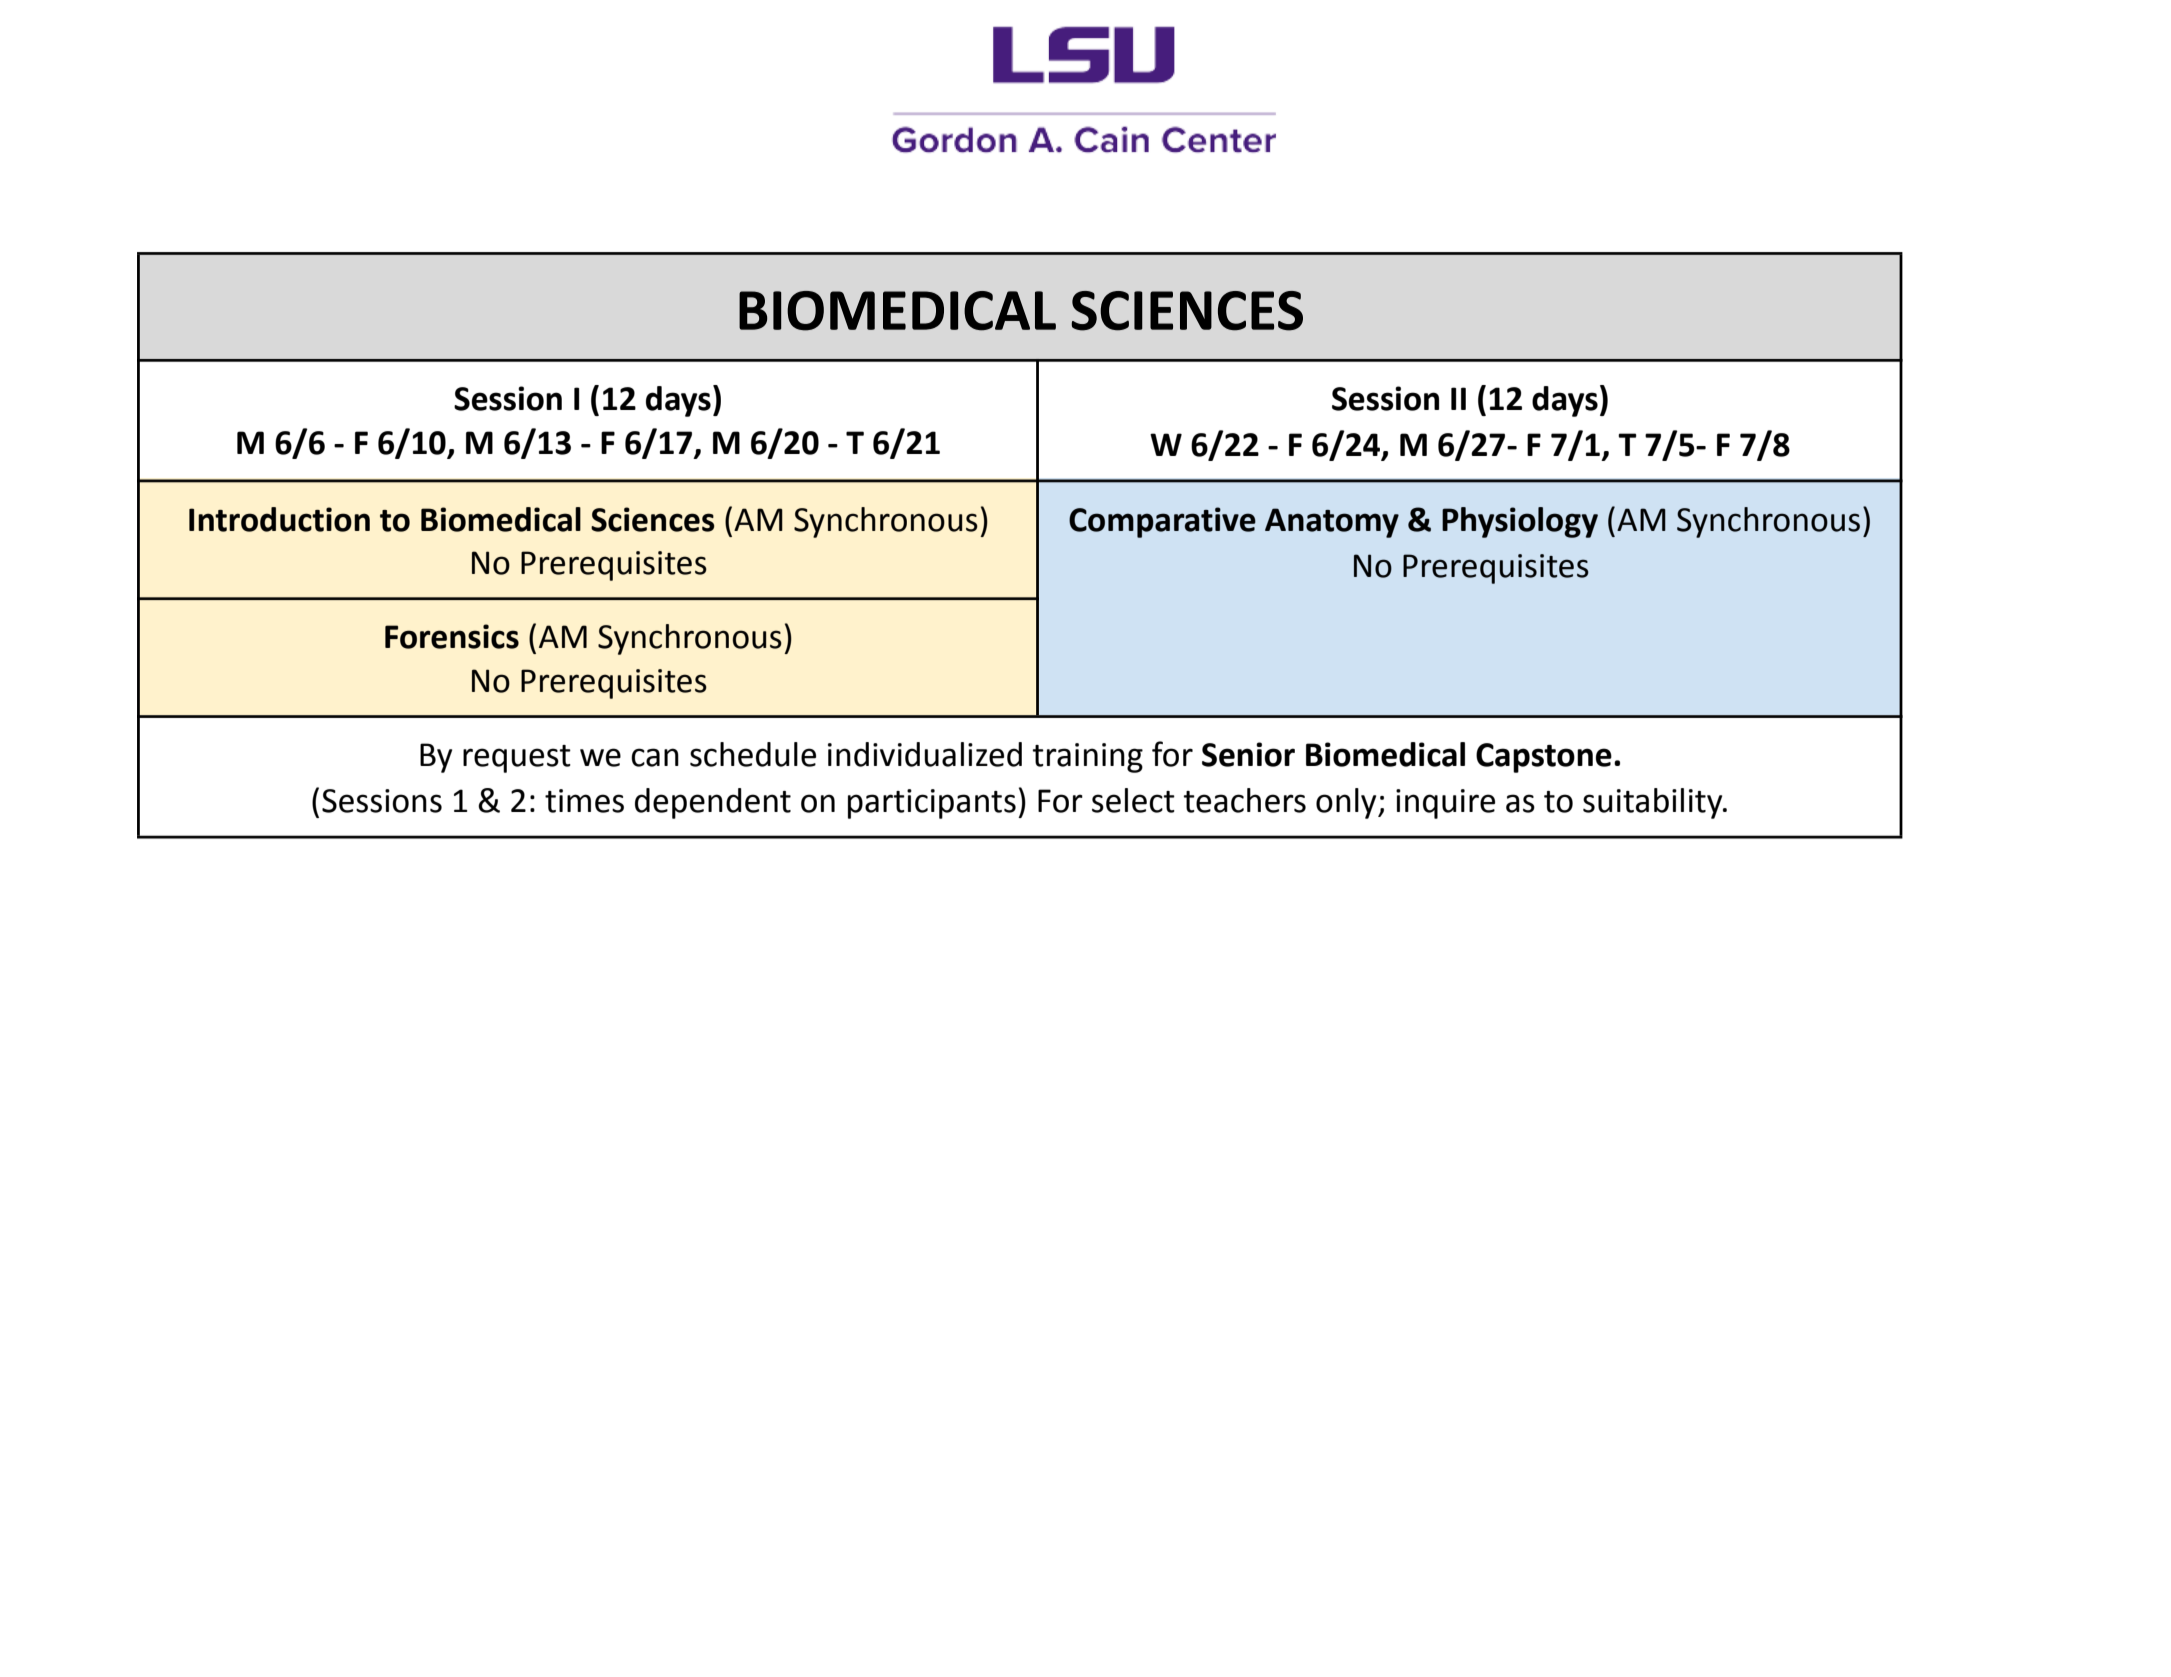 Image resolution: width=2171 pixels, height=1677 pixels. What do you see at coordinates (1162, 522) in the screenshot?
I see `Comparative` at bounding box center [1162, 522].
